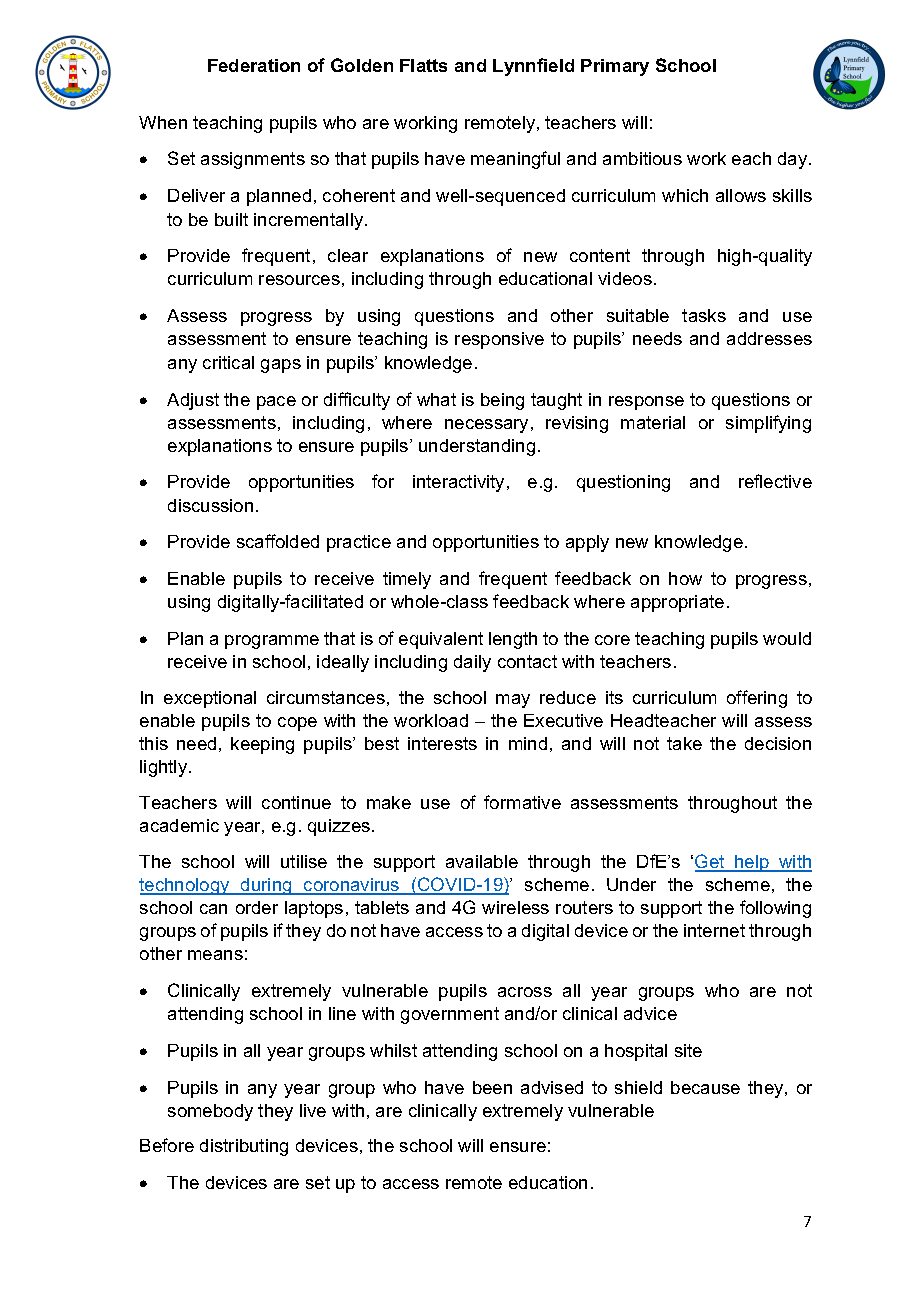 The height and width of the screenshot is (1308, 924). Describe the element at coordinates (441, 640) in the screenshot. I see `equivalent` at that location.
